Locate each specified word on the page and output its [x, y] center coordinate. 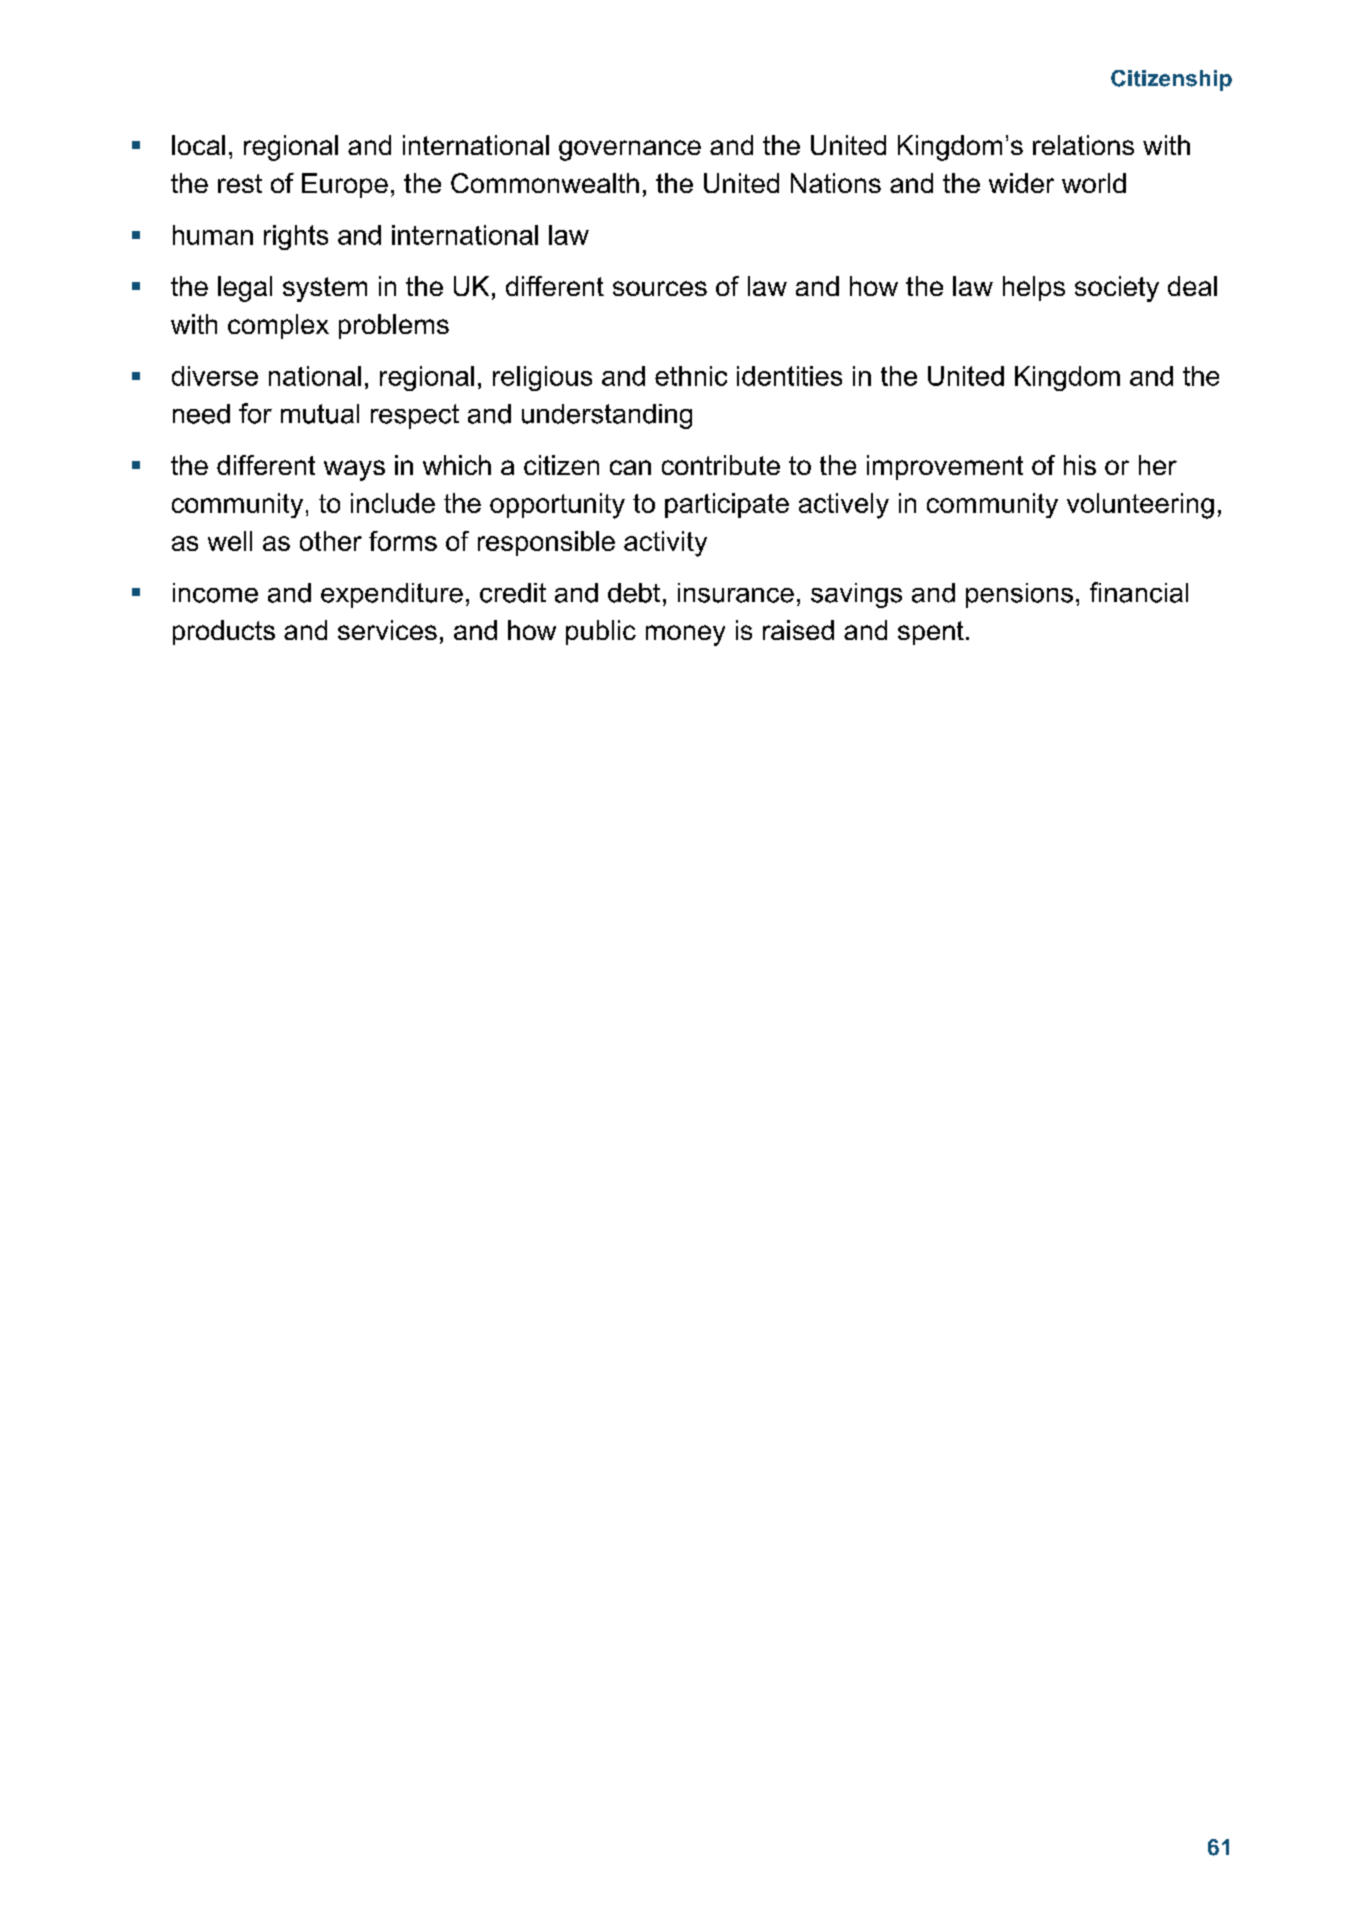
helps [1034, 288]
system [325, 289]
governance [630, 150]
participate [727, 505]
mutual [320, 414]
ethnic [691, 376]
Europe [345, 185]
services [387, 630]
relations [1083, 145]
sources [660, 288]
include [393, 503]
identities [789, 376]
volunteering [1140, 506]
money [685, 635]
